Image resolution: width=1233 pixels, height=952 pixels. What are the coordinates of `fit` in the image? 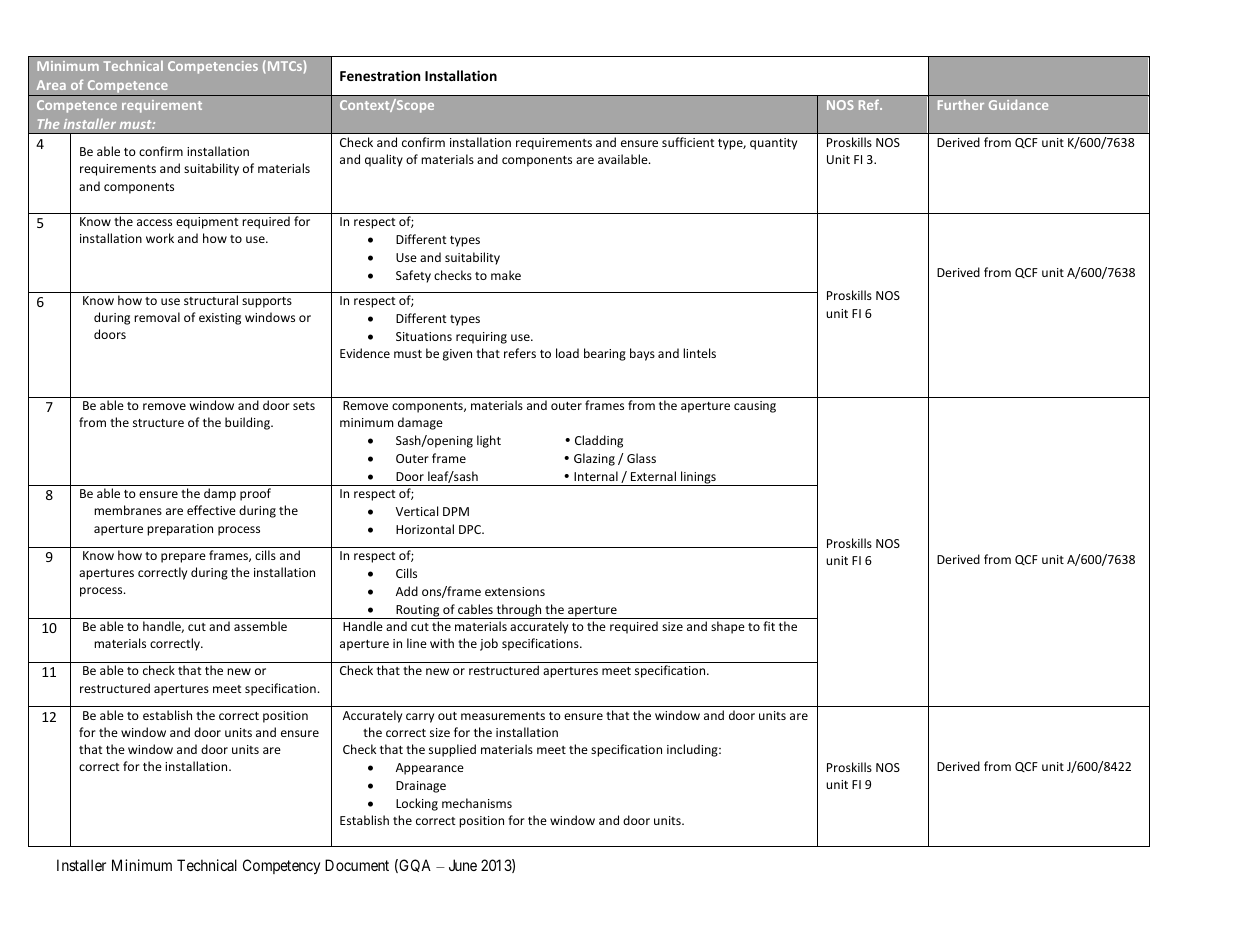 It's located at (769, 626).
